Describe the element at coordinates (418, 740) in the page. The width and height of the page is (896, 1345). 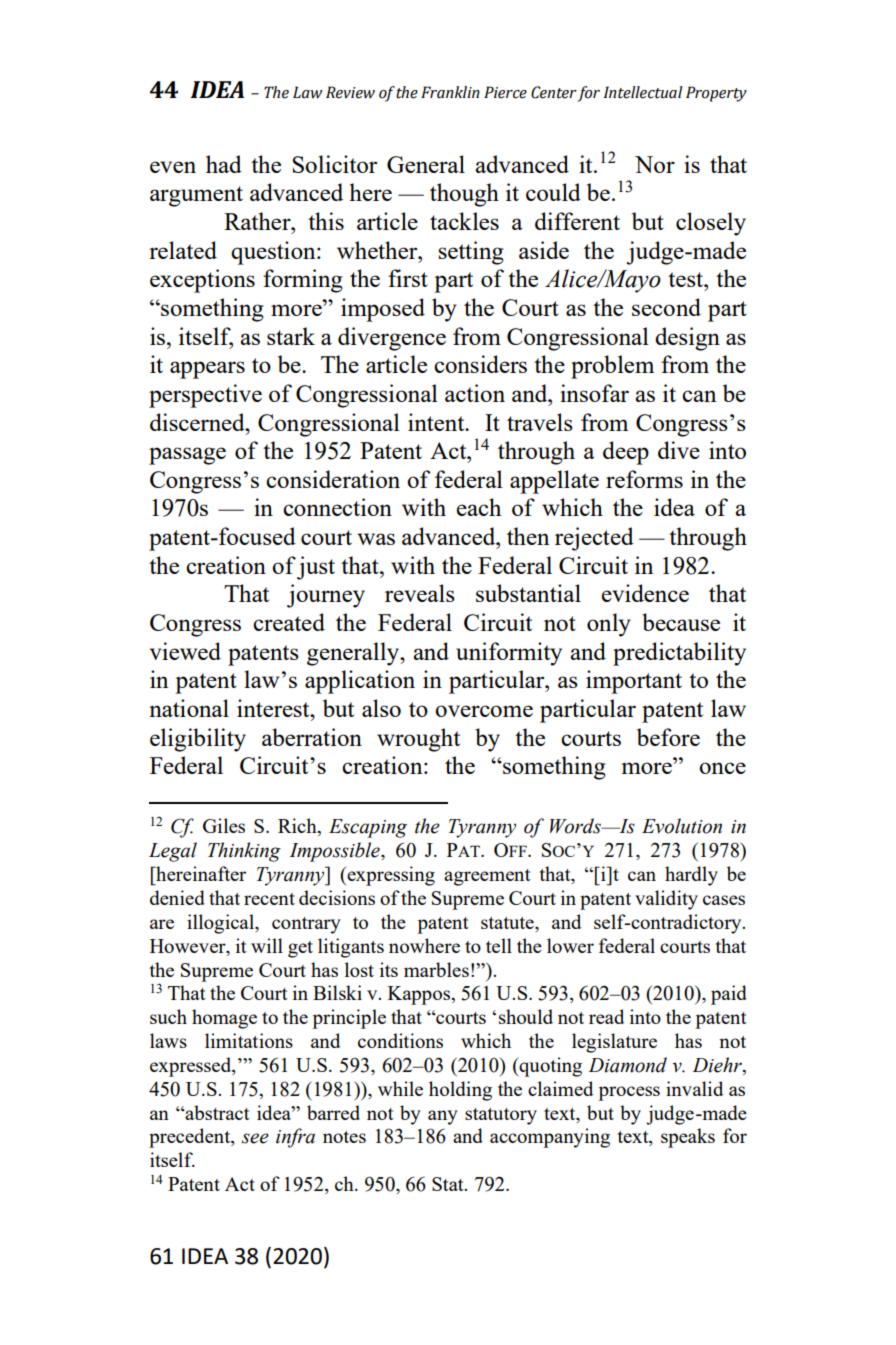
I see `wrought` at that location.
